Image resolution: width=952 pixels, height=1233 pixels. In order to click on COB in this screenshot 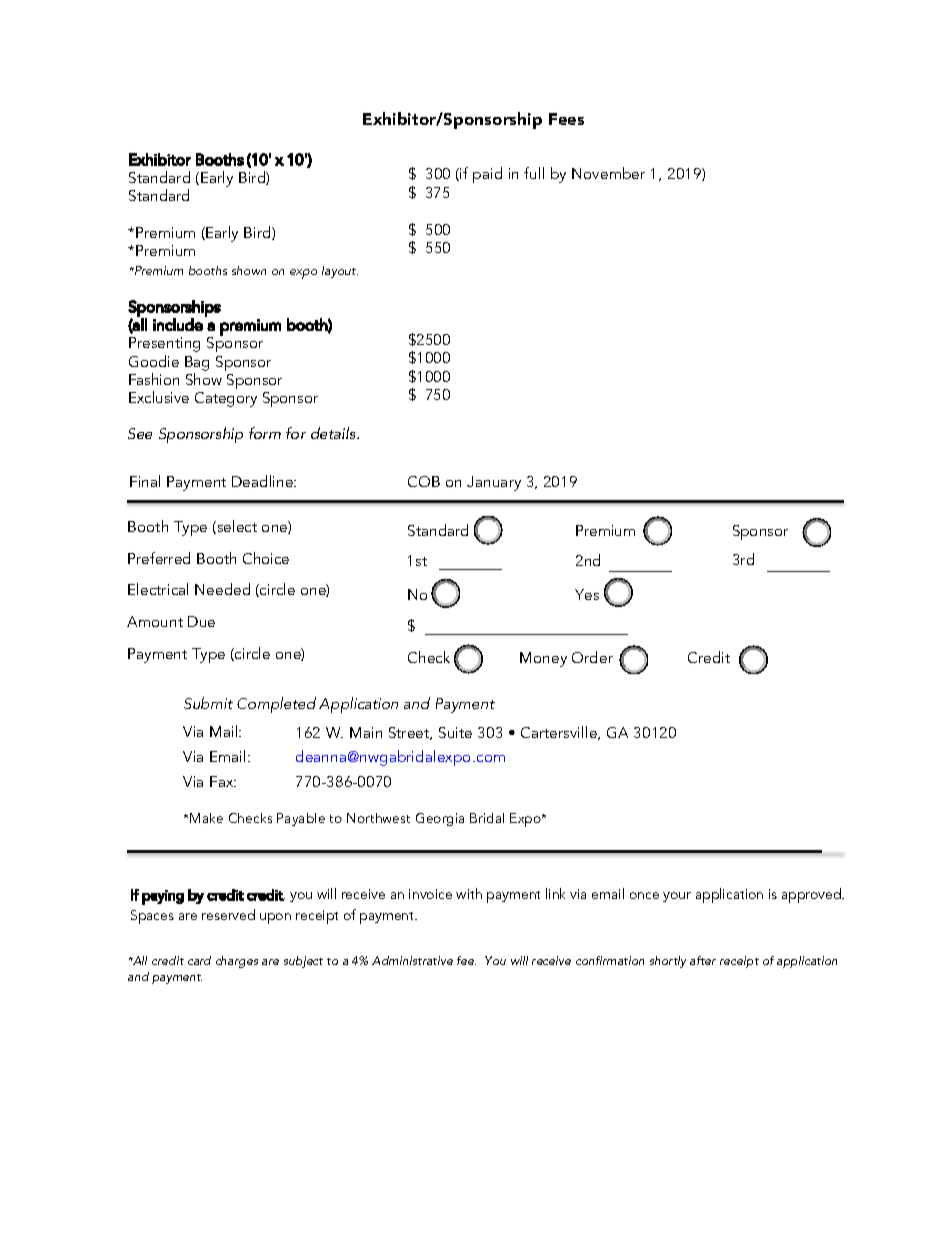, I will do `click(424, 481)`.
